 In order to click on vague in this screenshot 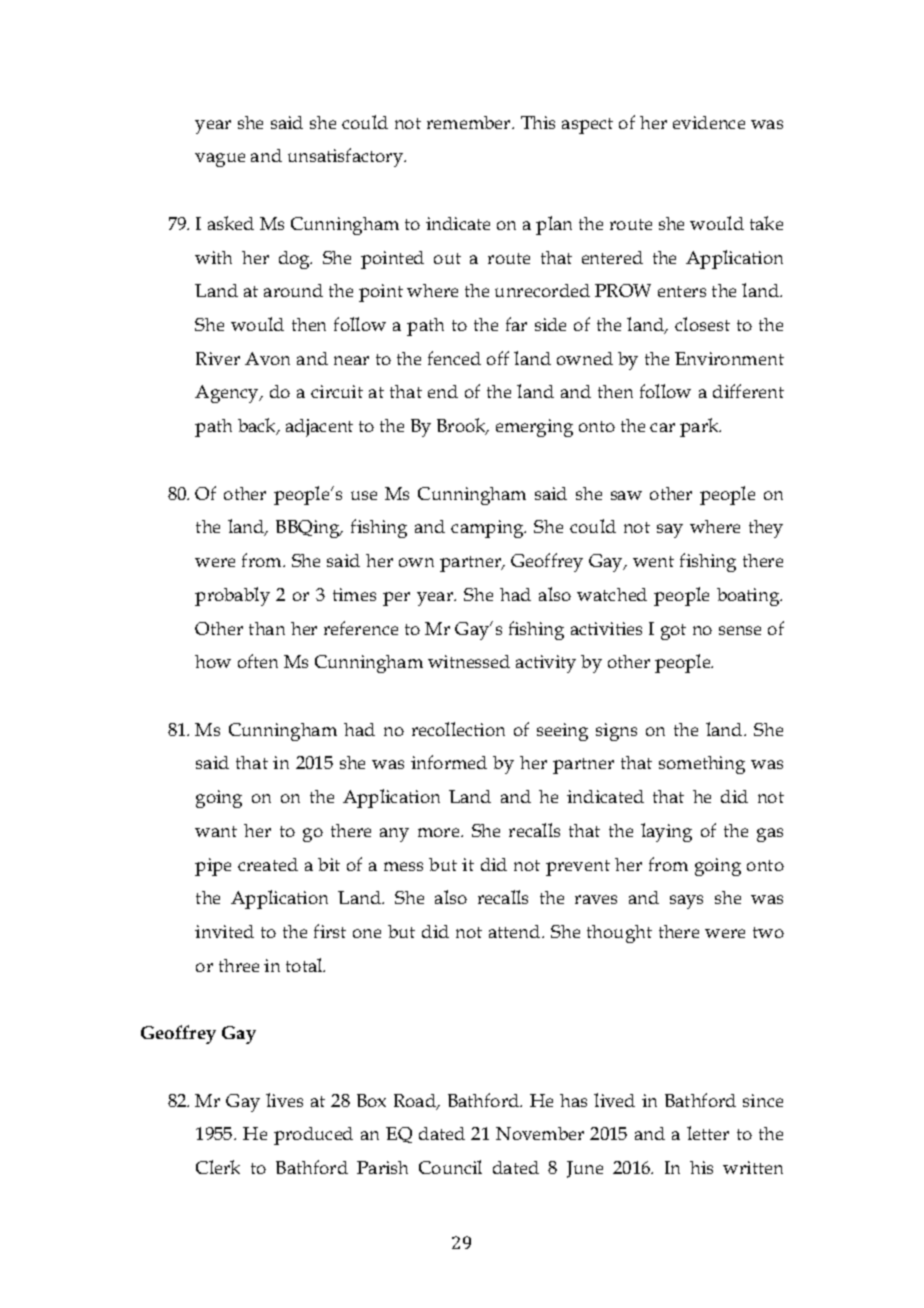, I will do `click(220, 160)`.
